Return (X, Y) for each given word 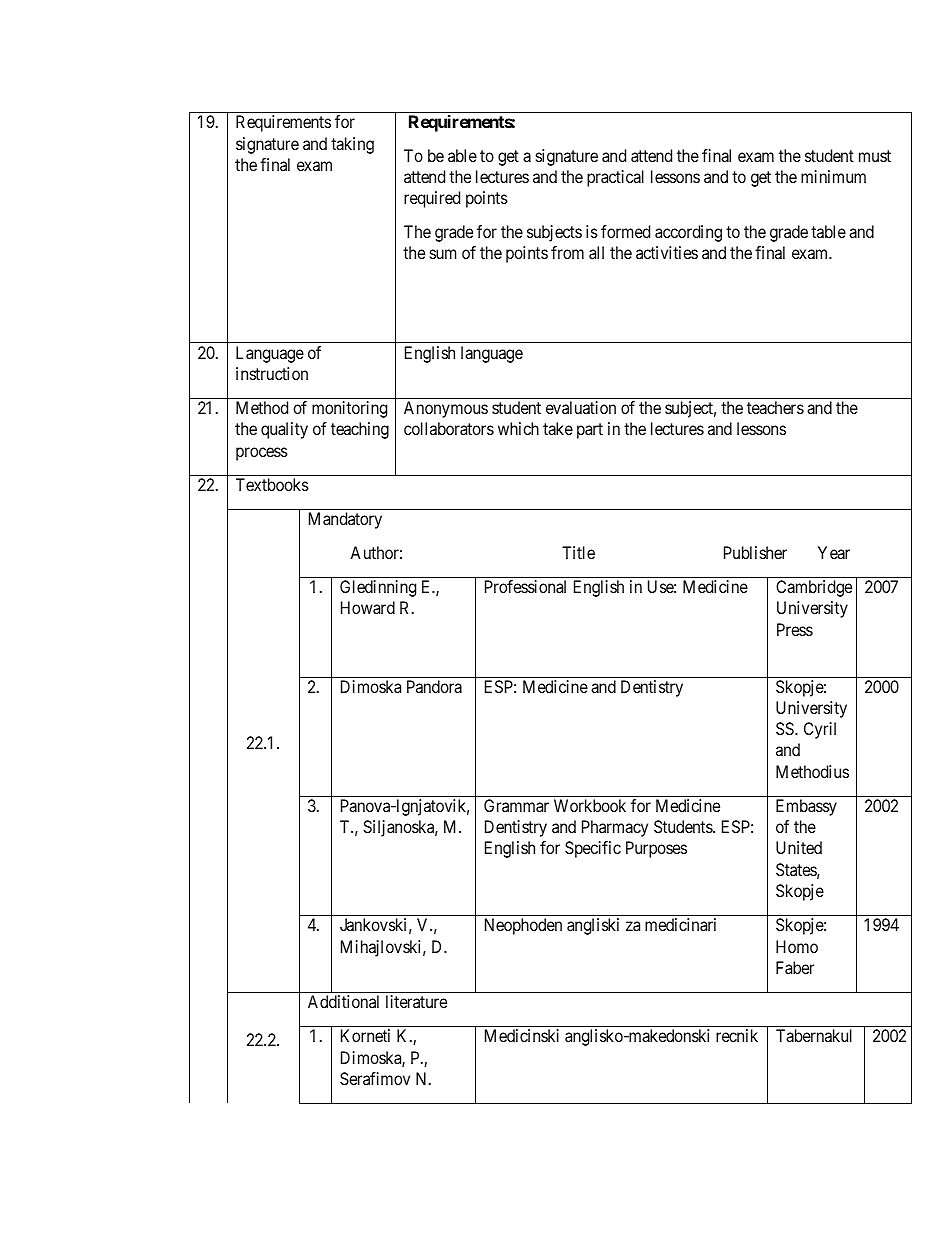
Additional (343, 1001)
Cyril (820, 730)
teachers (775, 407)
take (558, 428)
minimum (833, 176)
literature (416, 1001)
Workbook (590, 805)
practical (615, 178)
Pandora (434, 686)
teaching (360, 430)
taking (352, 145)
